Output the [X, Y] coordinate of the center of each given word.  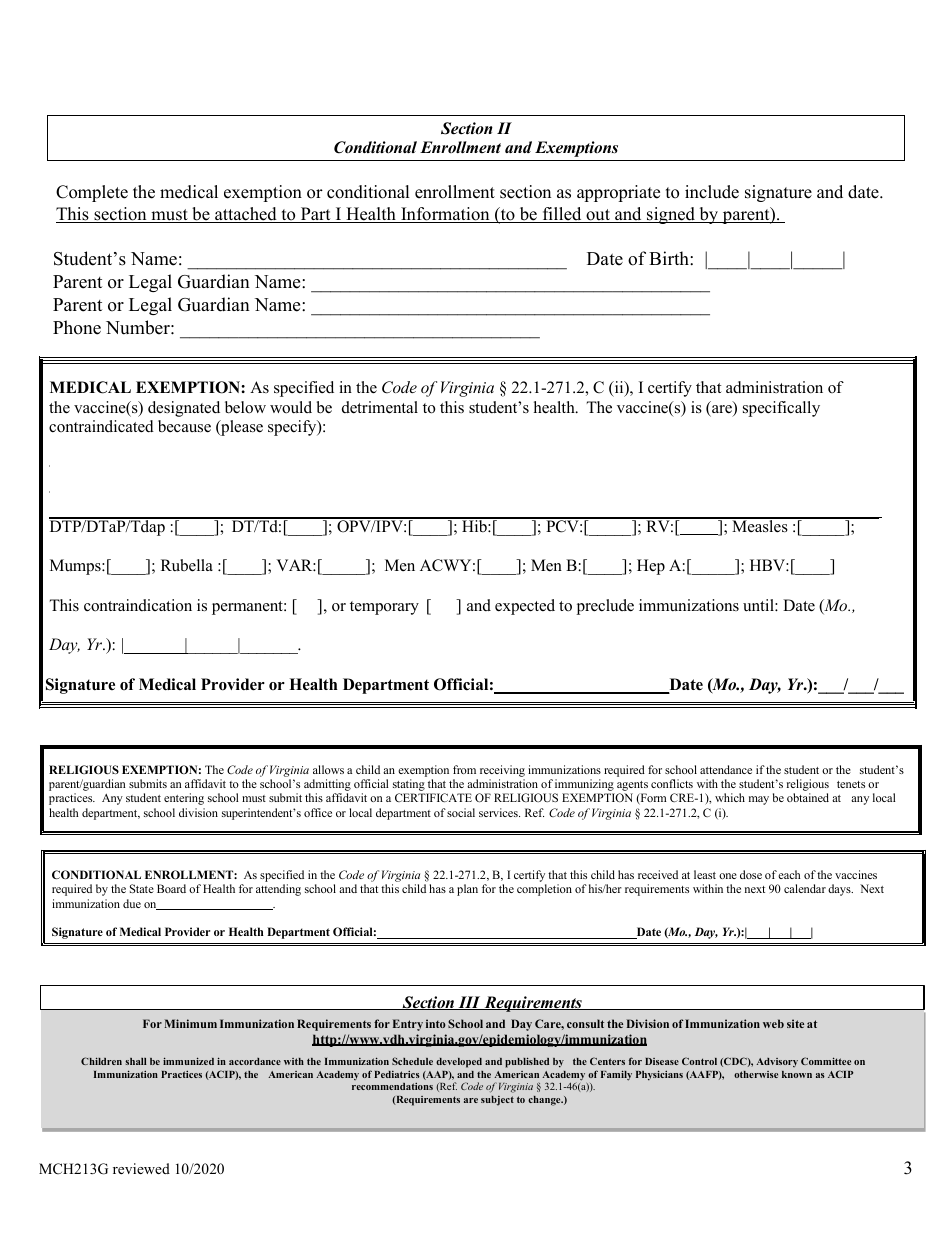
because [184, 426]
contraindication [138, 605]
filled [562, 215]
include [712, 192]
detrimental [380, 407]
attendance [726, 769]
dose [751, 874]
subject [497, 1101]
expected [525, 607]
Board [171, 888]
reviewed [141, 1168]
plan [467, 890]
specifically [781, 409]
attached [246, 215]
